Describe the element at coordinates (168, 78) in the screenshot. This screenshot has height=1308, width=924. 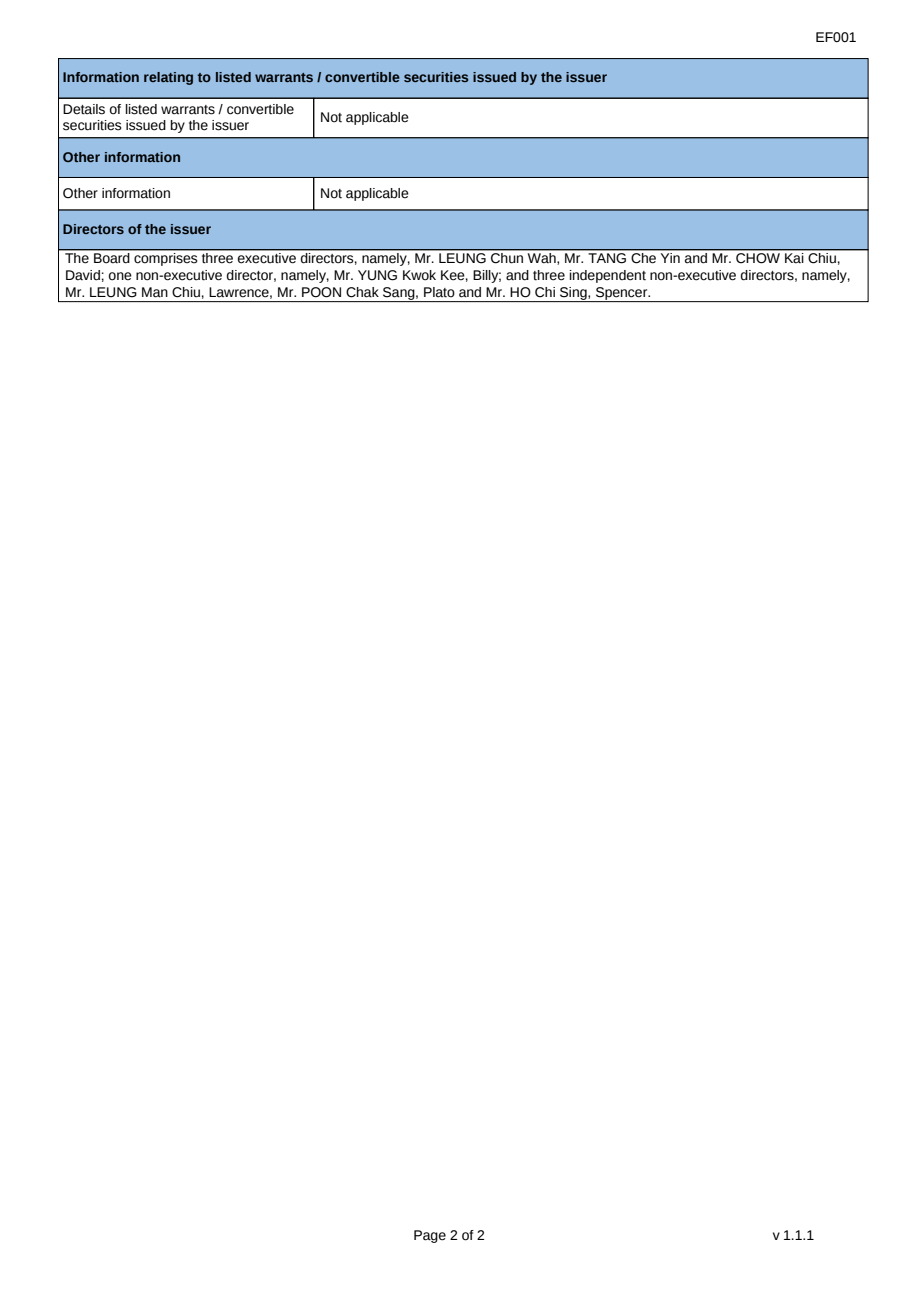
I see `relating` at that location.
